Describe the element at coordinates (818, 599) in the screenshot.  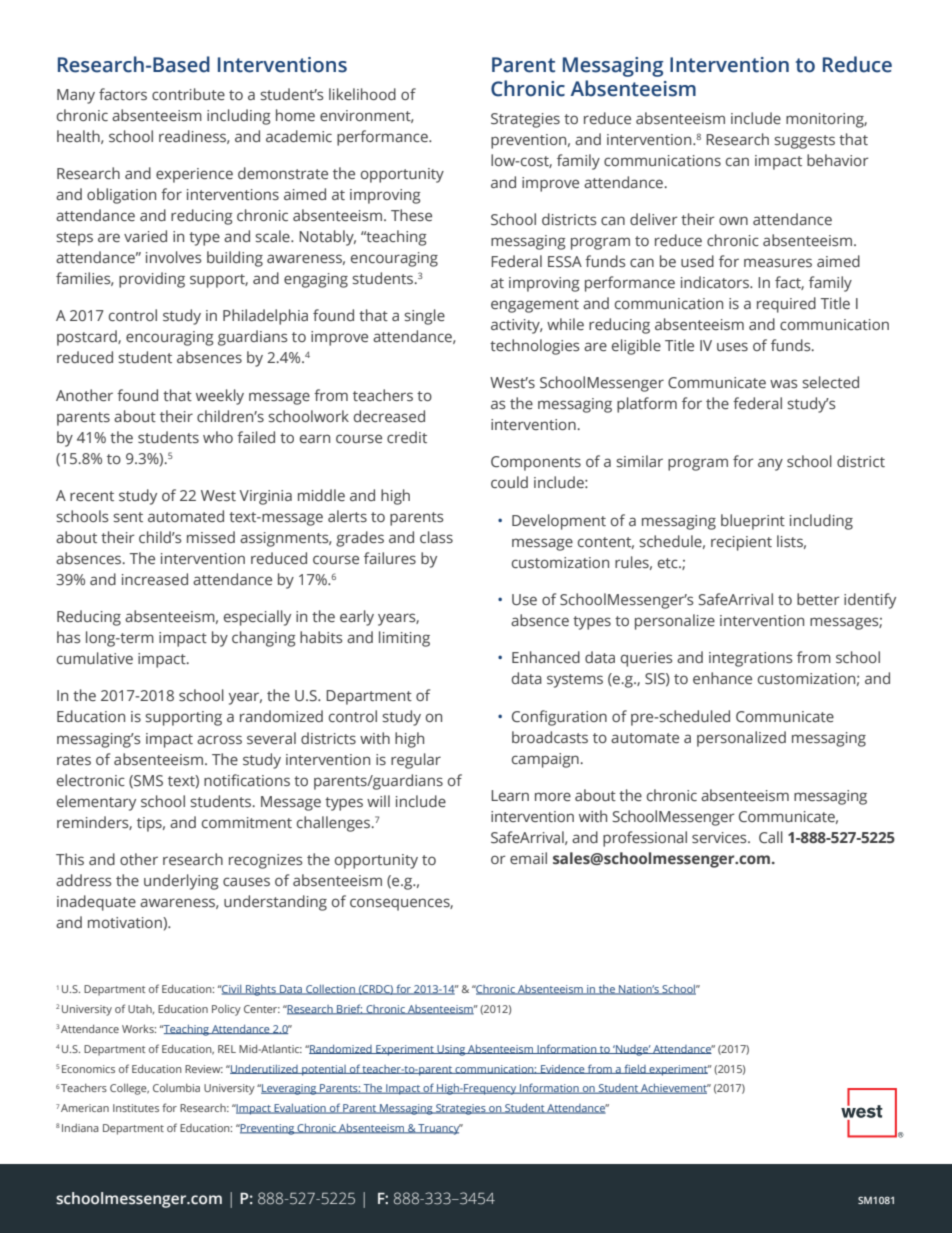
I see `better` at that location.
